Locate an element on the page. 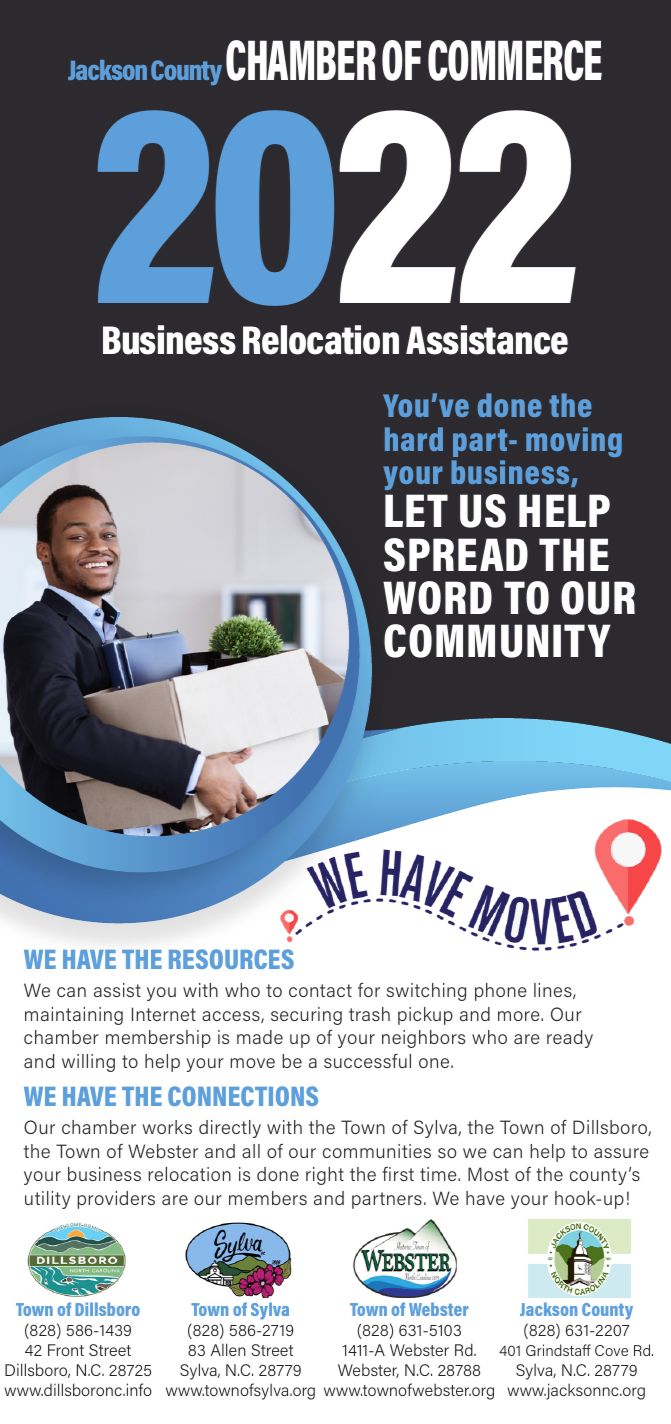 This page has height=1424, width=671. COMMERCE is located at coordinates (515, 60).
